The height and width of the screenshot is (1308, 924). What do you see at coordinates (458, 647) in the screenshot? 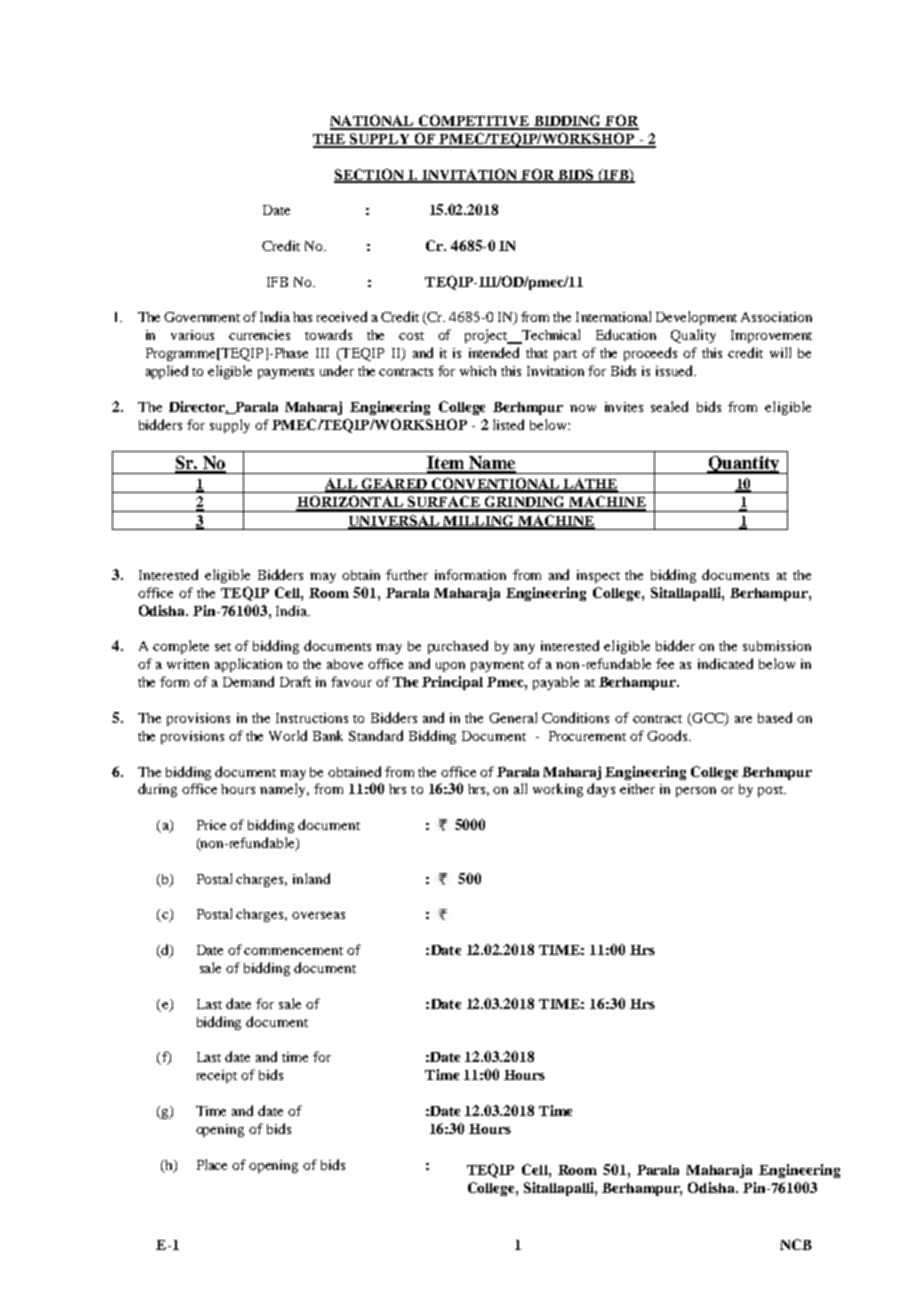
I see `purchased` at bounding box center [458, 647].
